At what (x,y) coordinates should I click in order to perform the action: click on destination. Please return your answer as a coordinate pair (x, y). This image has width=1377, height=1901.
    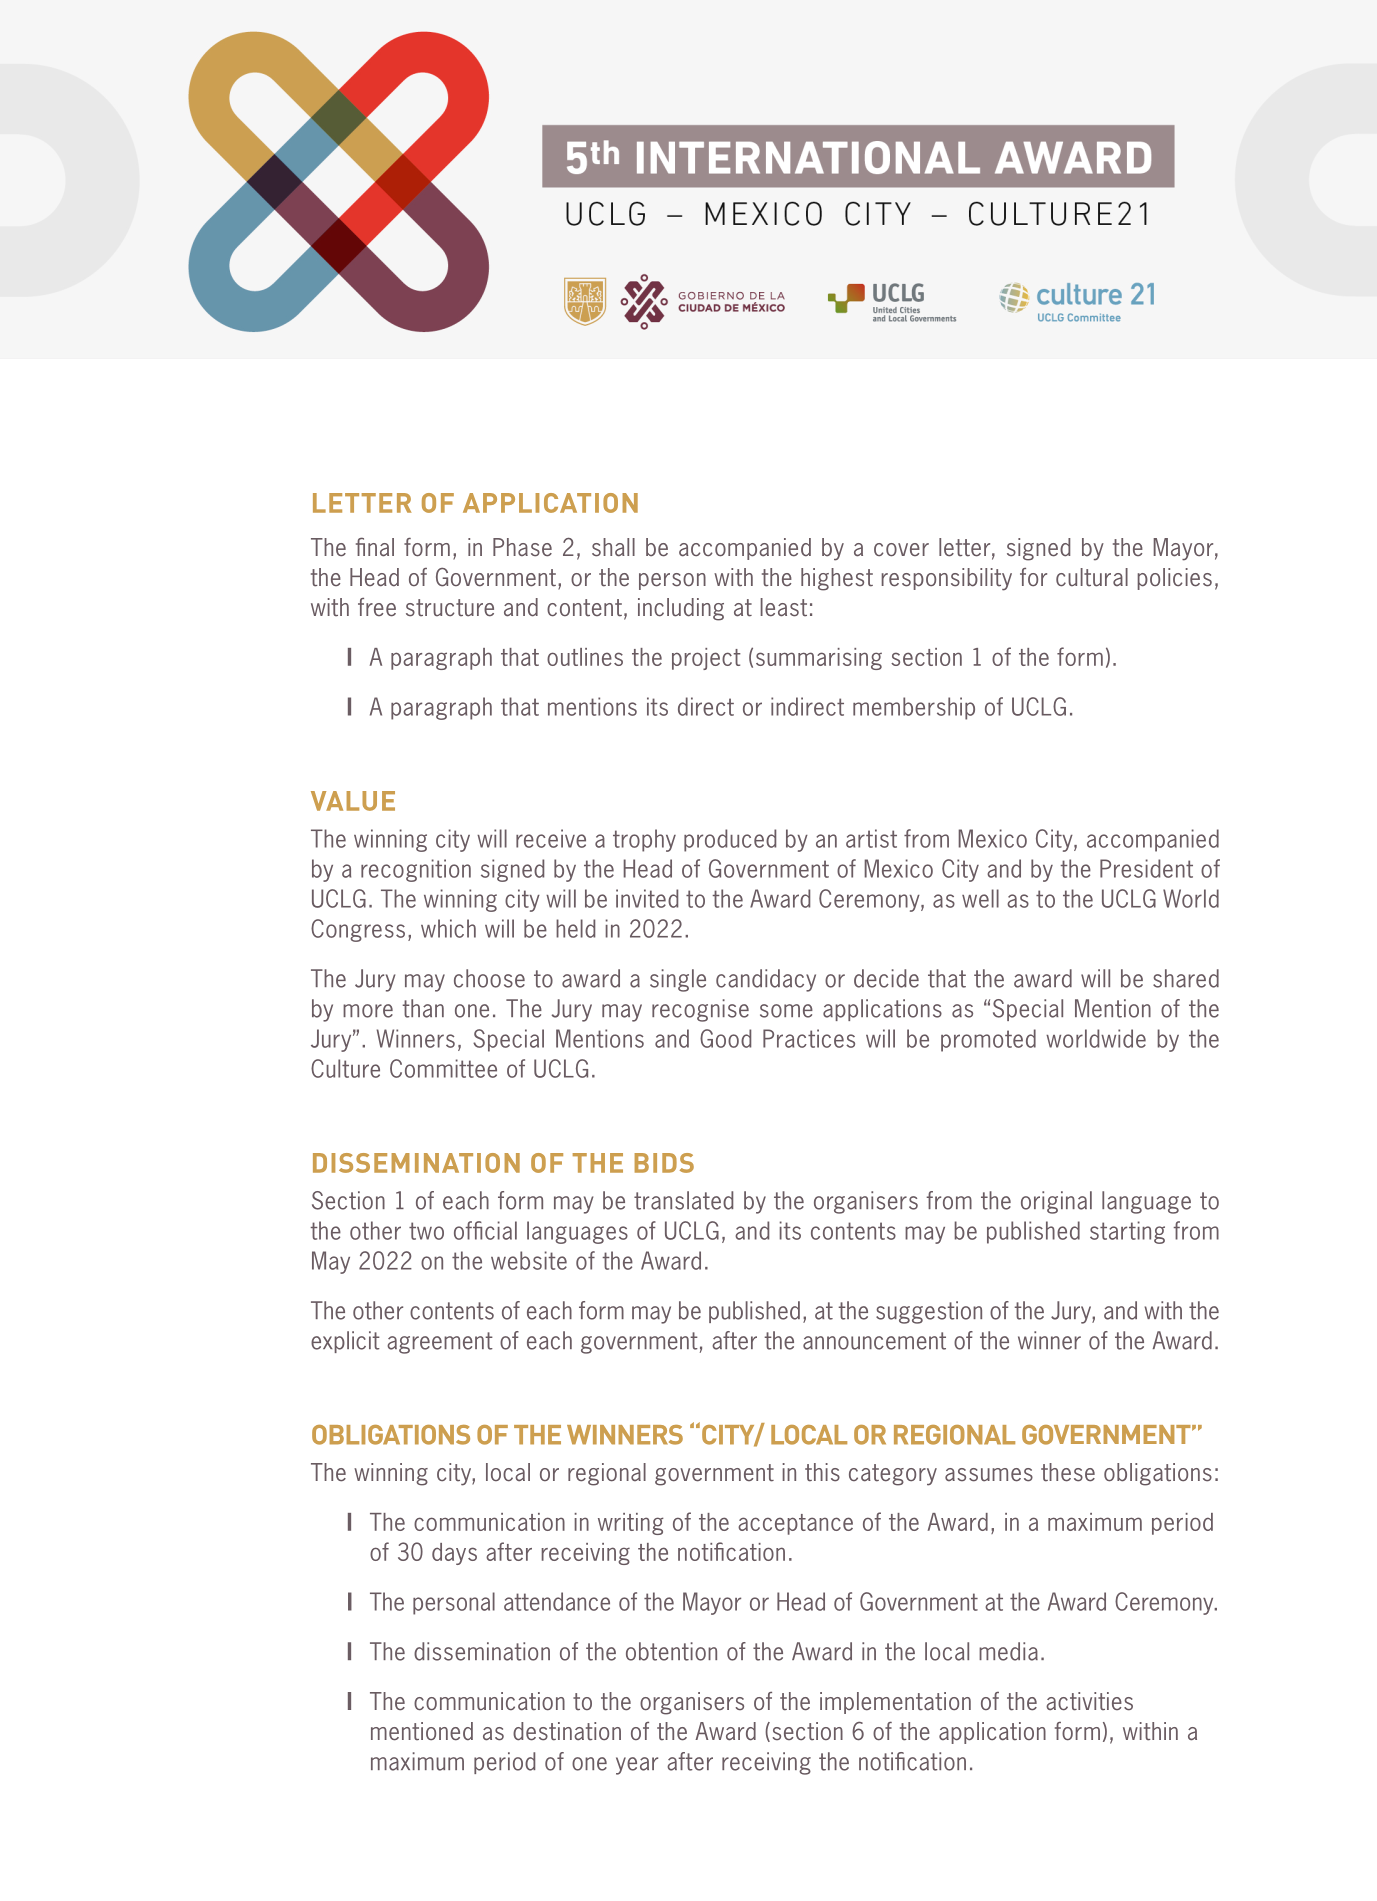
    Looking at the image, I should click on (567, 1731).
